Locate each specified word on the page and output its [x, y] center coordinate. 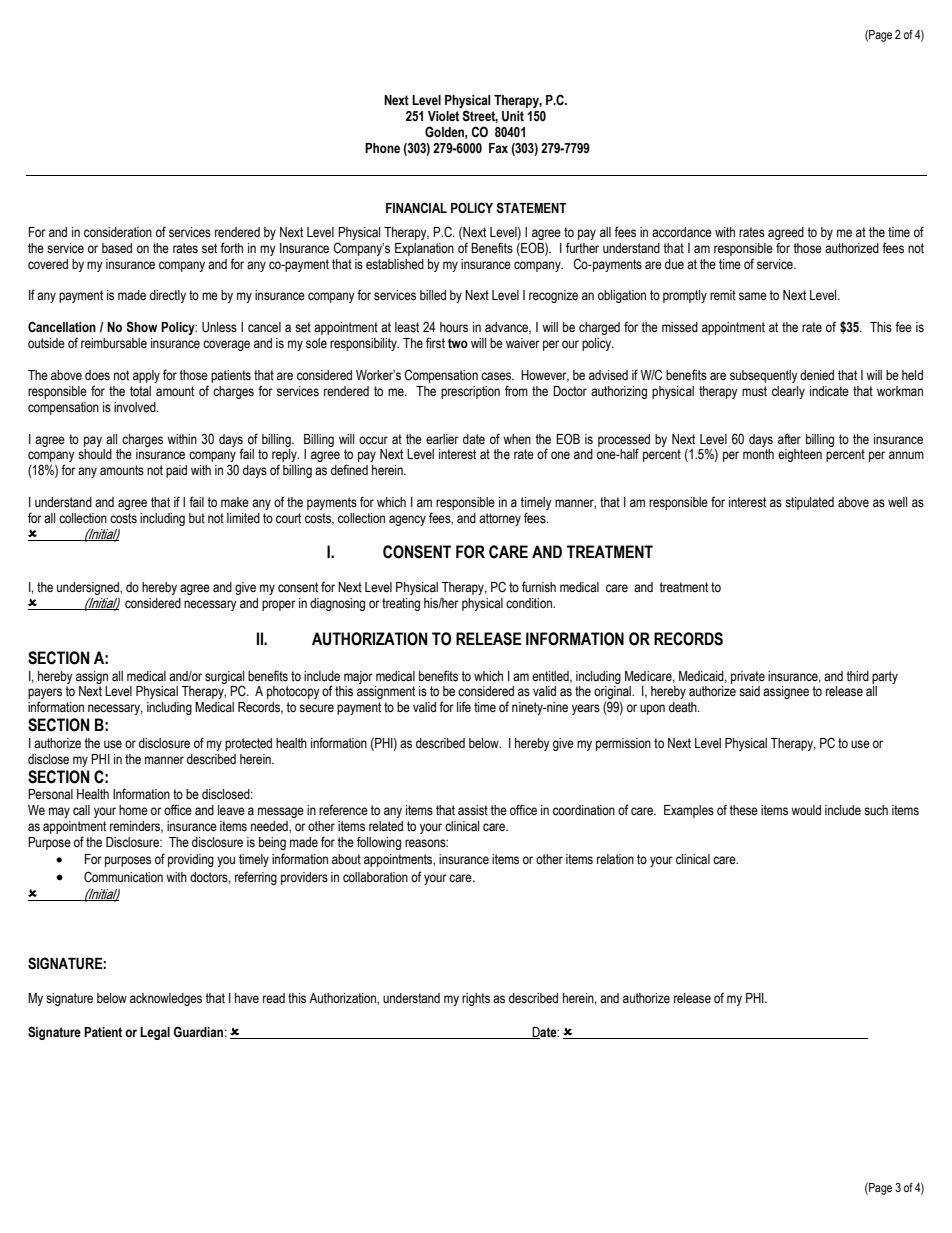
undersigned [89, 588]
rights [476, 999]
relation [615, 859]
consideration [118, 232]
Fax [498, 148]
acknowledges [166, 999]
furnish [539, 587]
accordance [682, 232]
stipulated [809, 503]
